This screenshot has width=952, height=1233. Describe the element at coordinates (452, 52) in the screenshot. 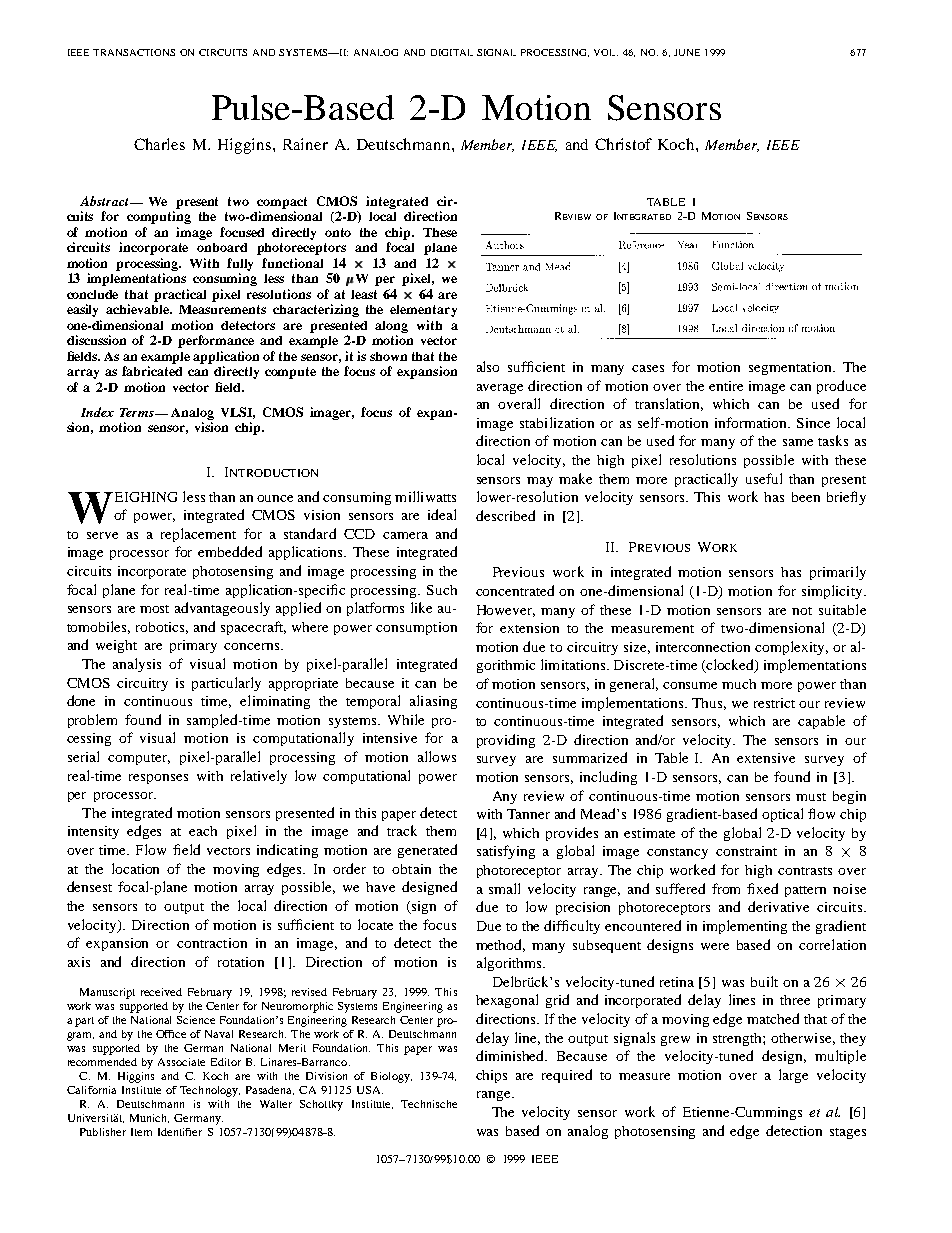

I see `DIGITAL` at that location.
